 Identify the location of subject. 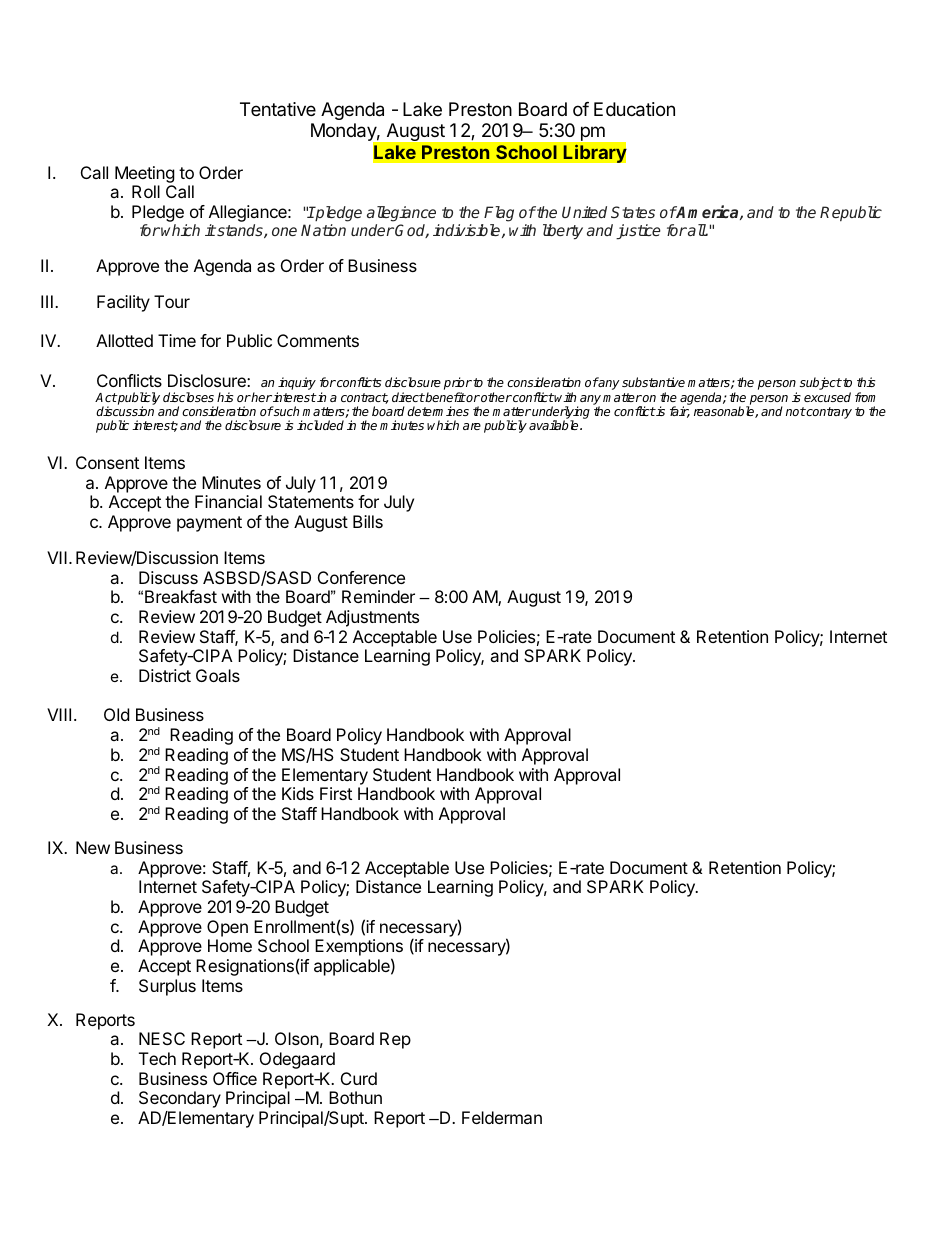
(821, 383).
